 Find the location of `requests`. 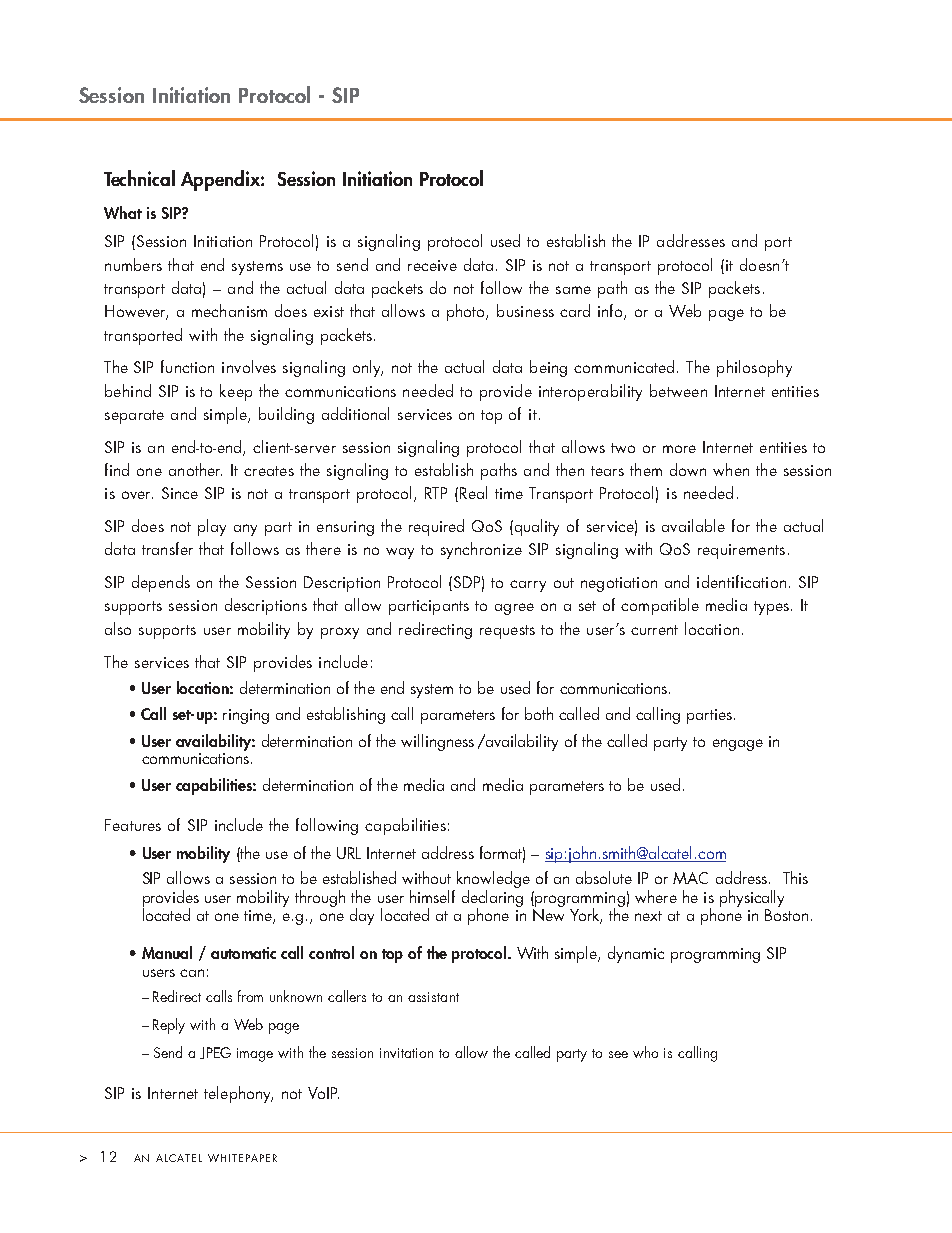

requests is located at coordinates (507, 632).
